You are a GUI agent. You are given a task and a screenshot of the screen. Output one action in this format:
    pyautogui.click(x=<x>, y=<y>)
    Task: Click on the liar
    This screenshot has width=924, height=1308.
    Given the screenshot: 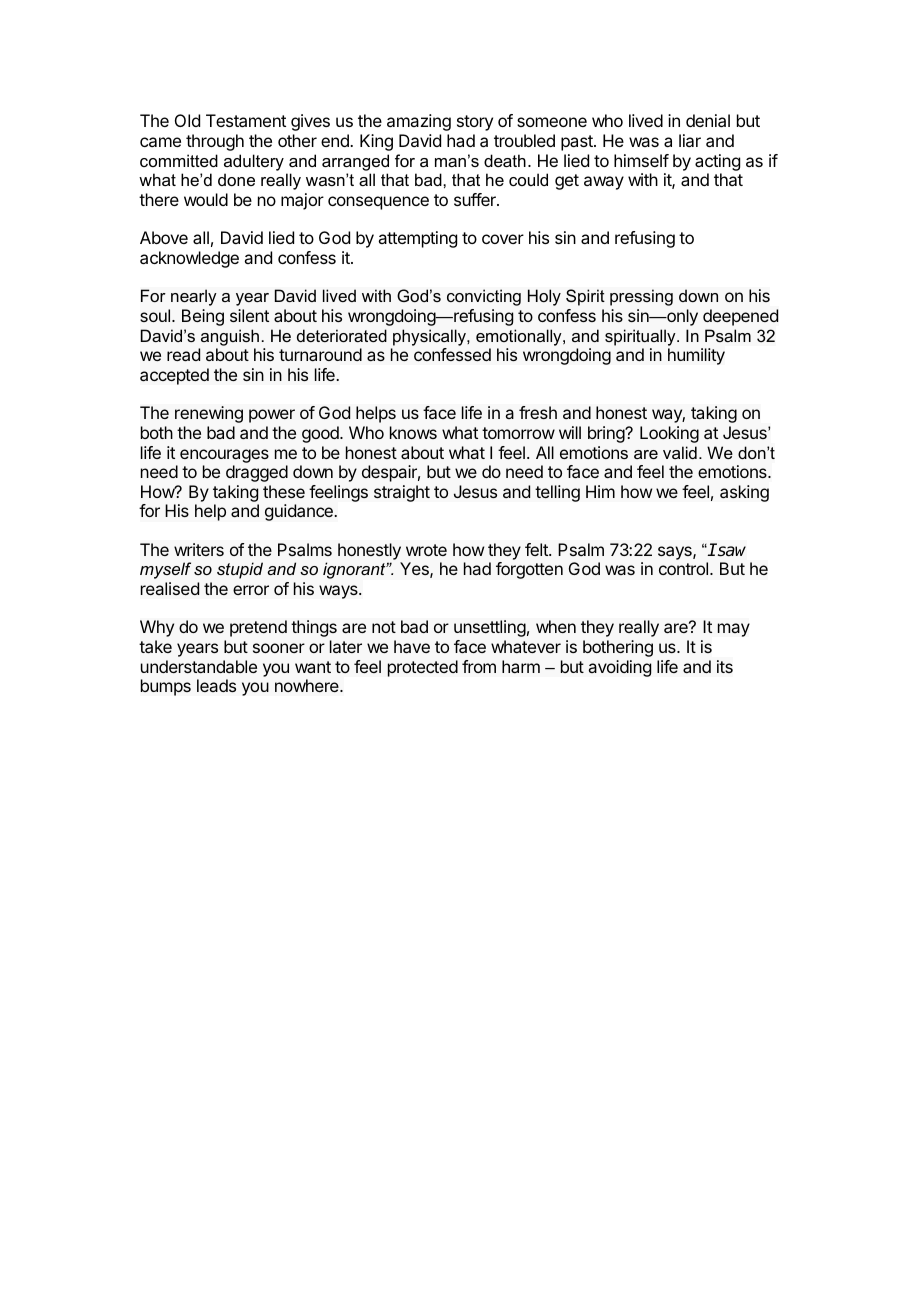 What is the action you would take?
    pyautogui.click(x=690, y=140)
